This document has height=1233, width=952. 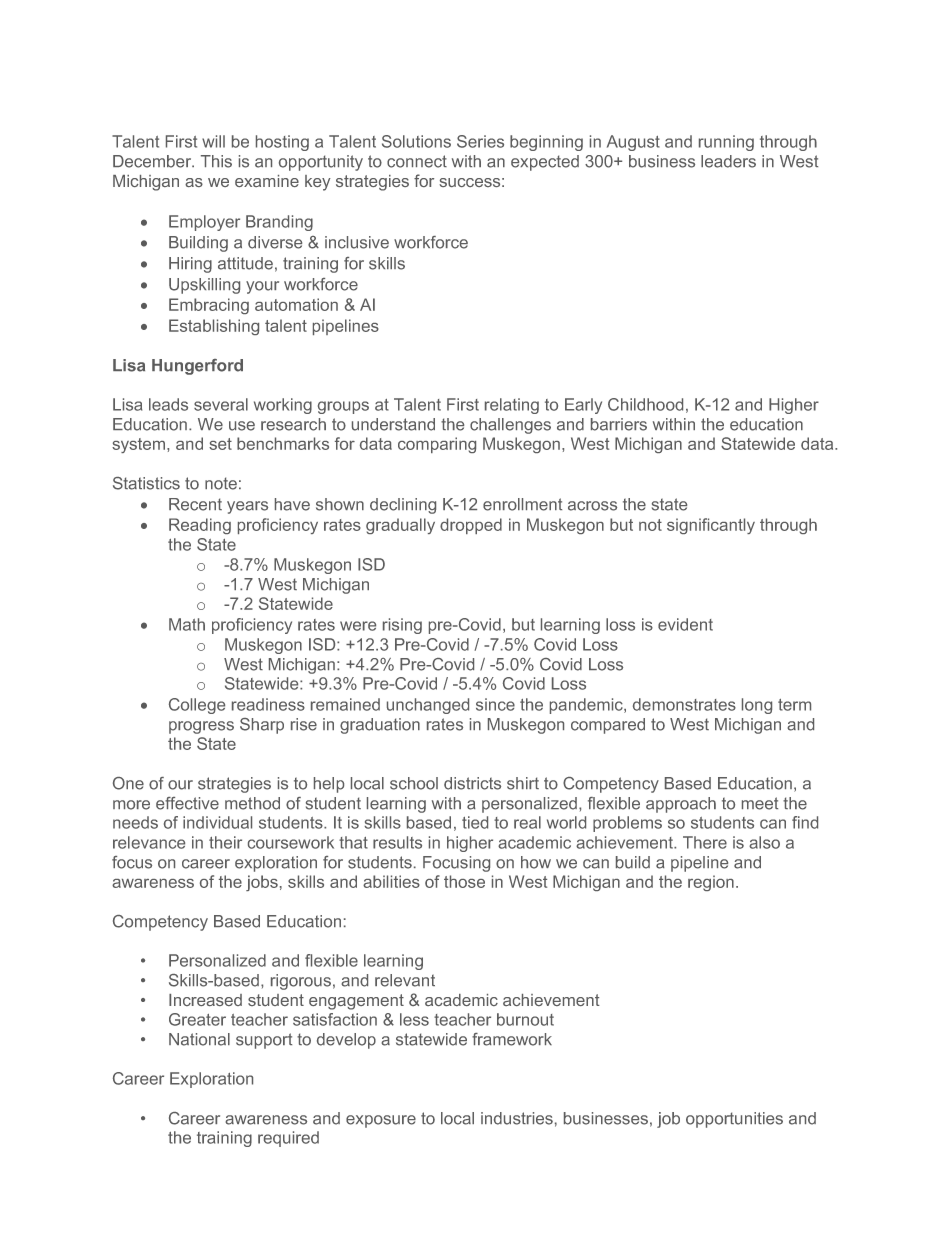 What do you see at coordinates (214, 327) in the document?
I see `Establishing` at bounding box center [214, 327].
